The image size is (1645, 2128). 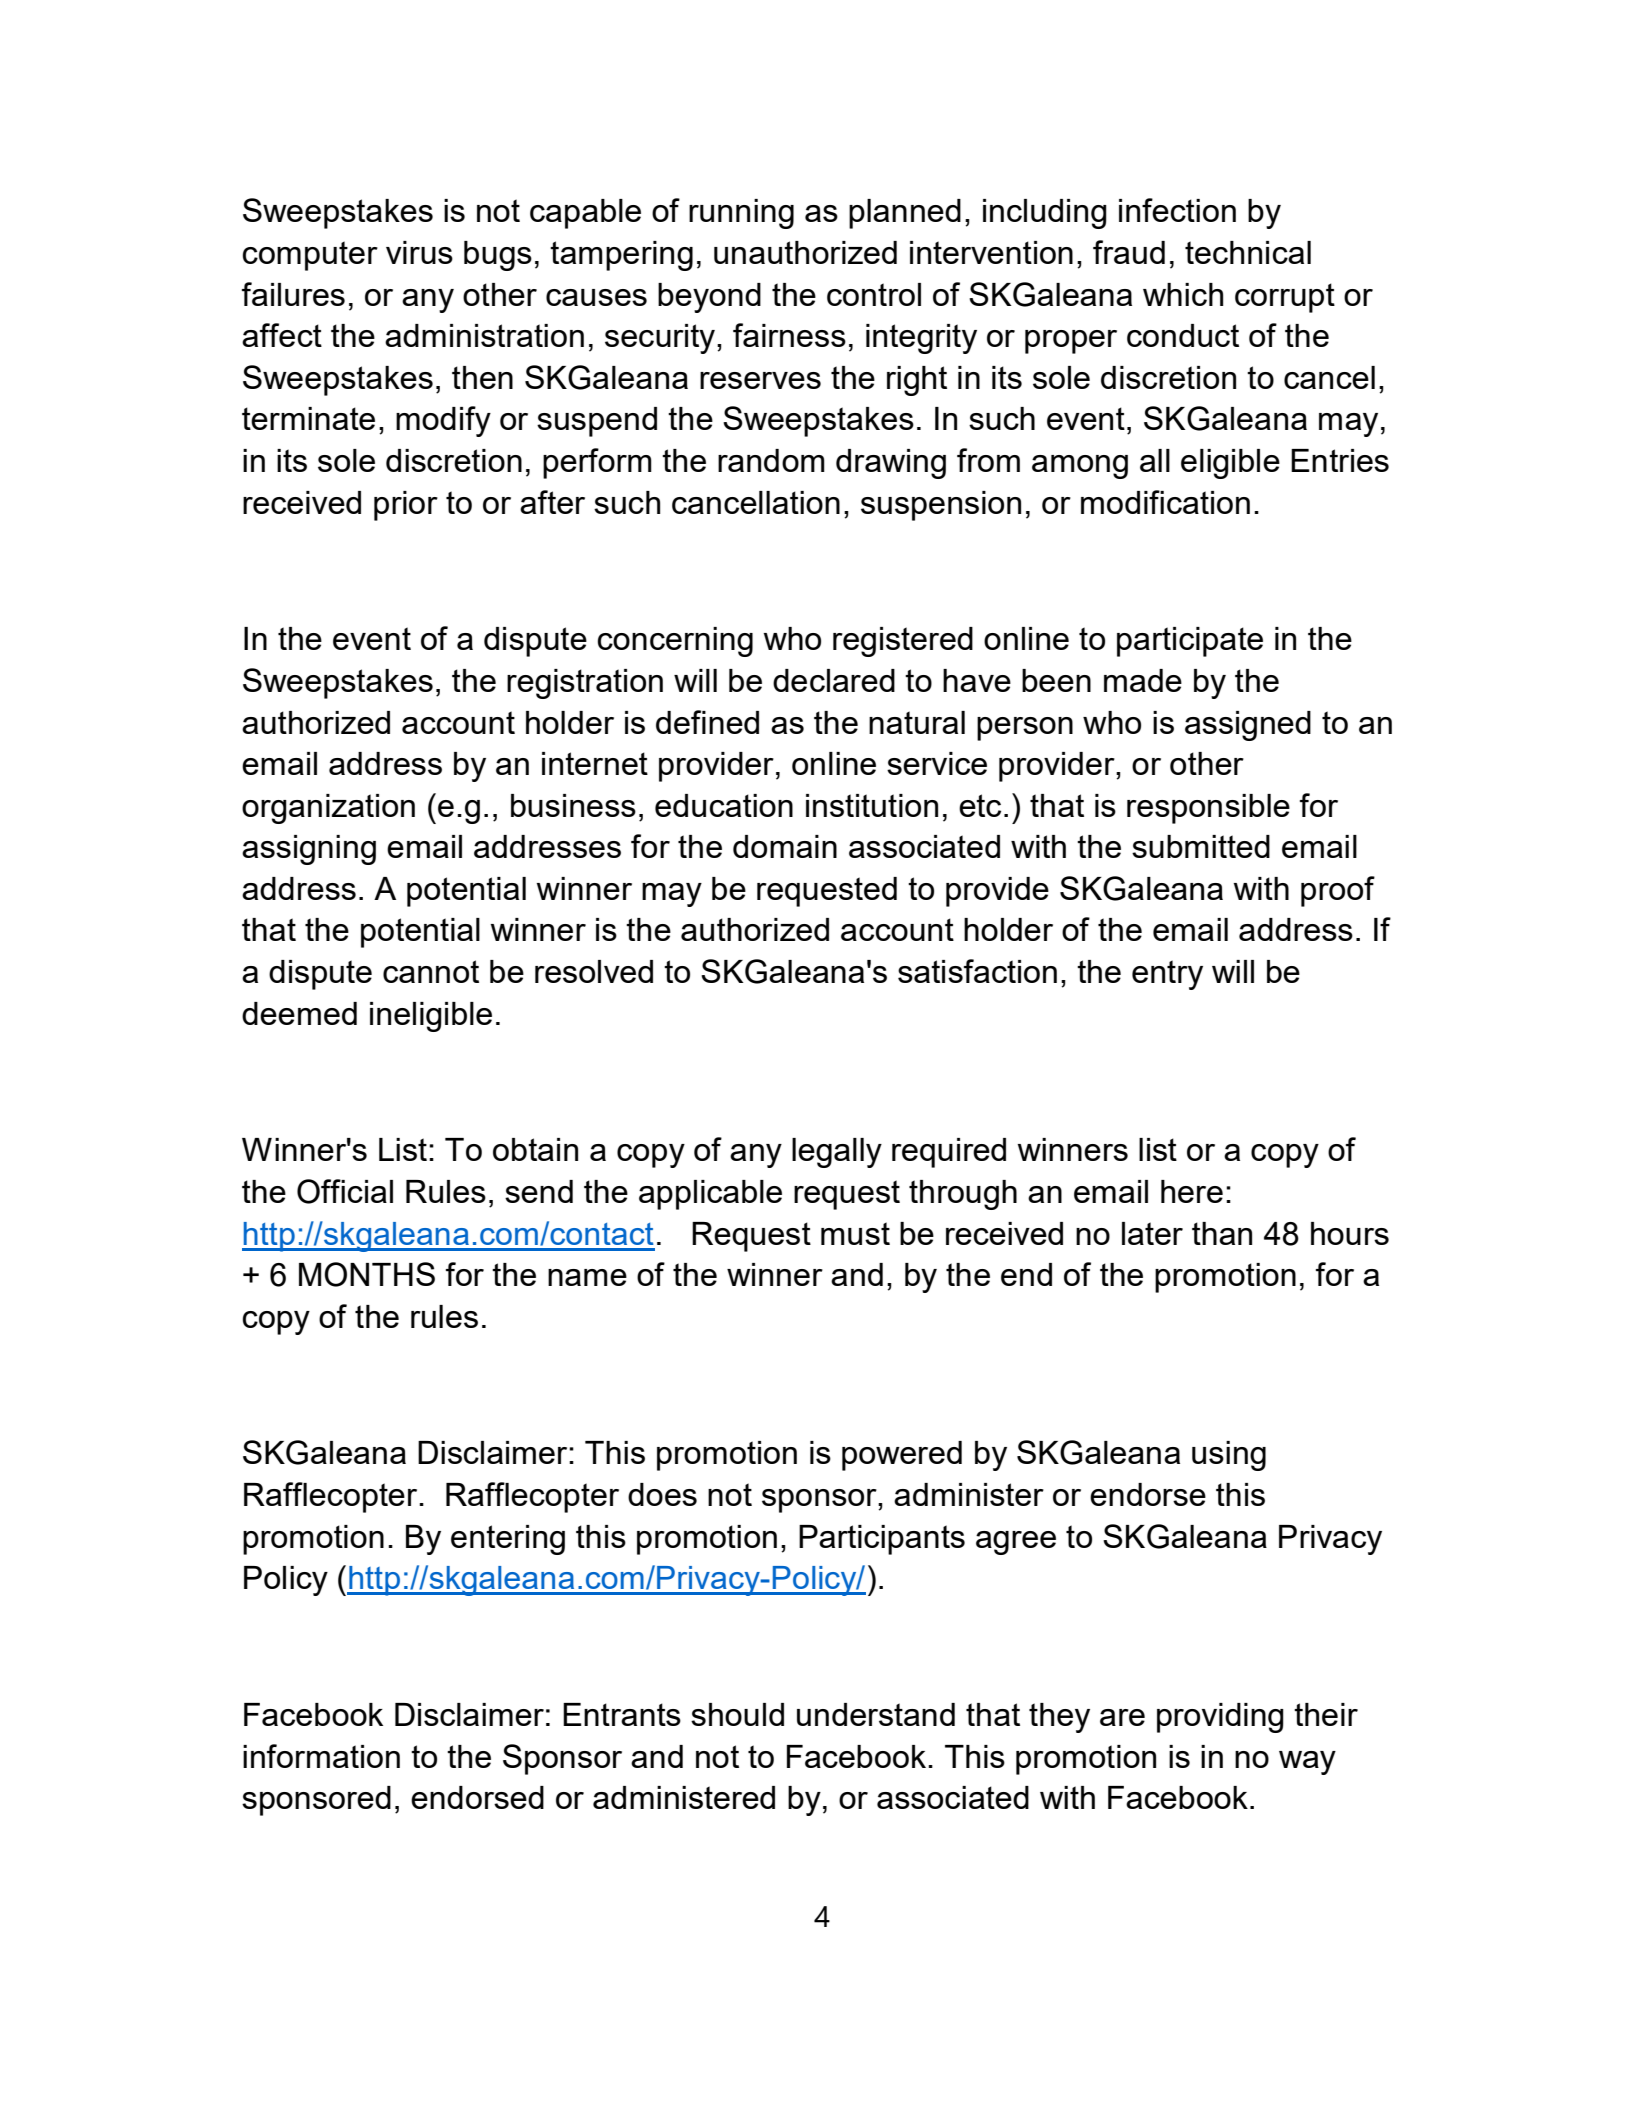 What do you see at coordinates (367, 1274) in the screenshot?
I see `MONTHS` at bounding box center [367, 1274].
